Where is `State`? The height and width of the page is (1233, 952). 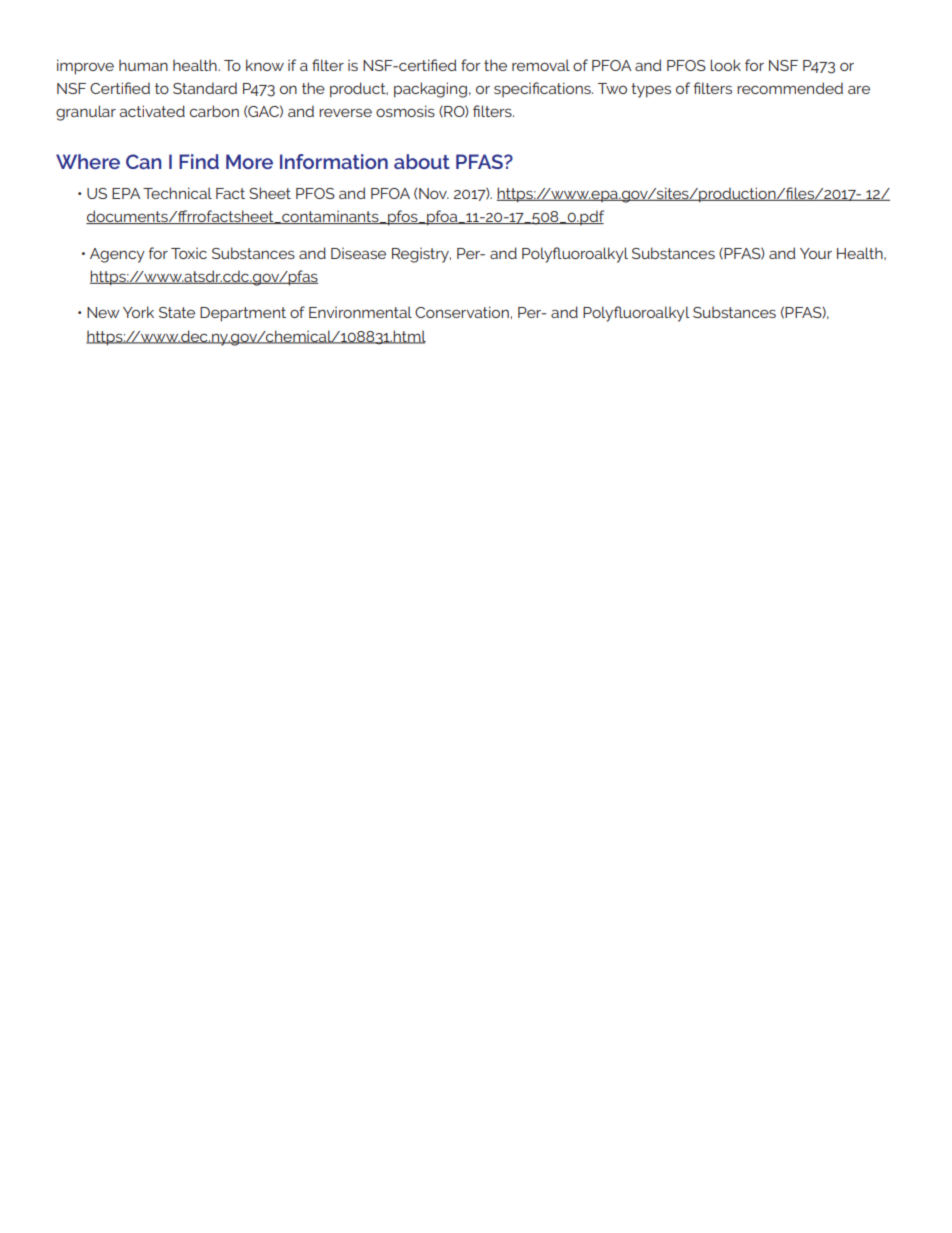 State is located at coordinates (177, 312).
